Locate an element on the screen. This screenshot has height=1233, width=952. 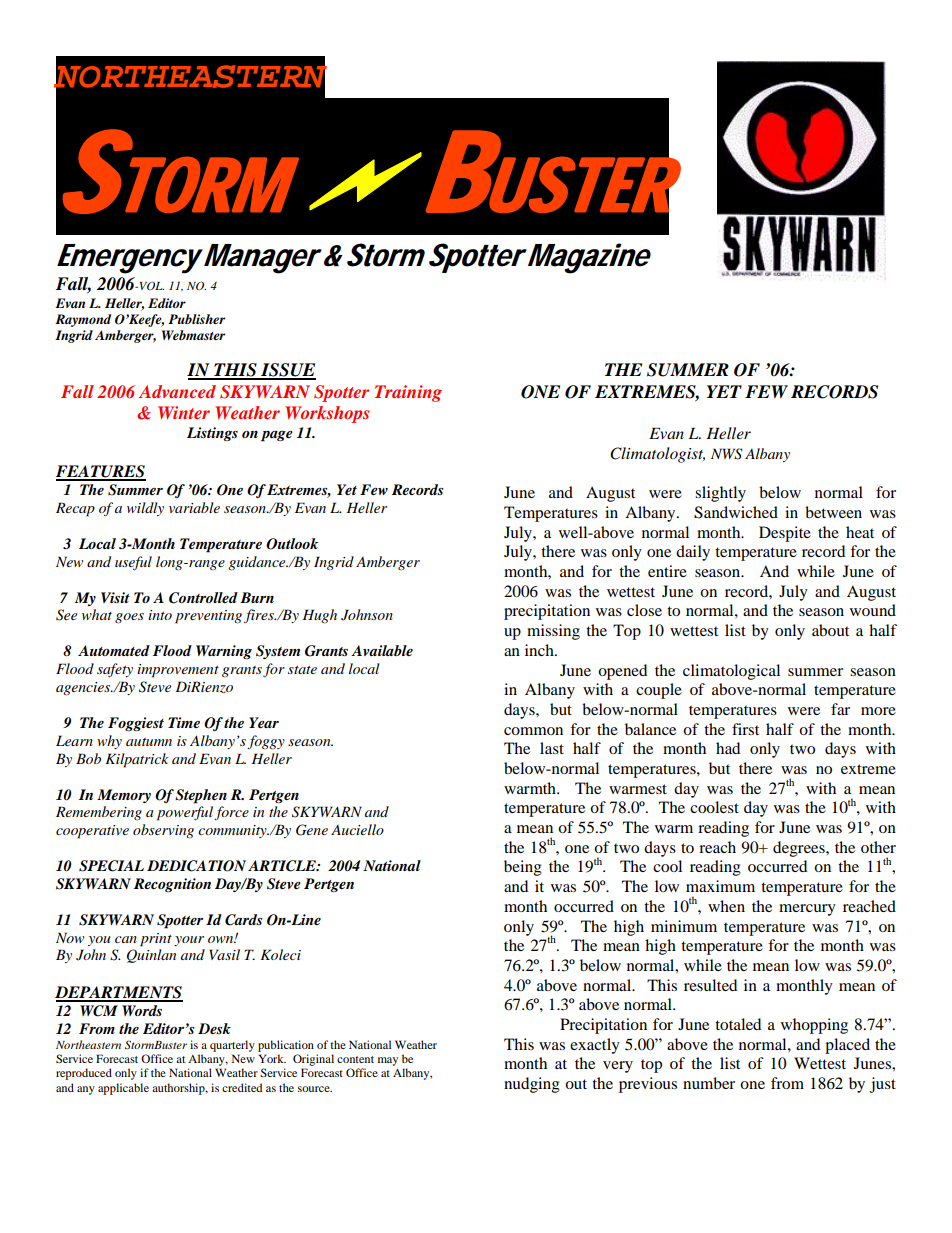
far is located at coordinates (840, 709).
